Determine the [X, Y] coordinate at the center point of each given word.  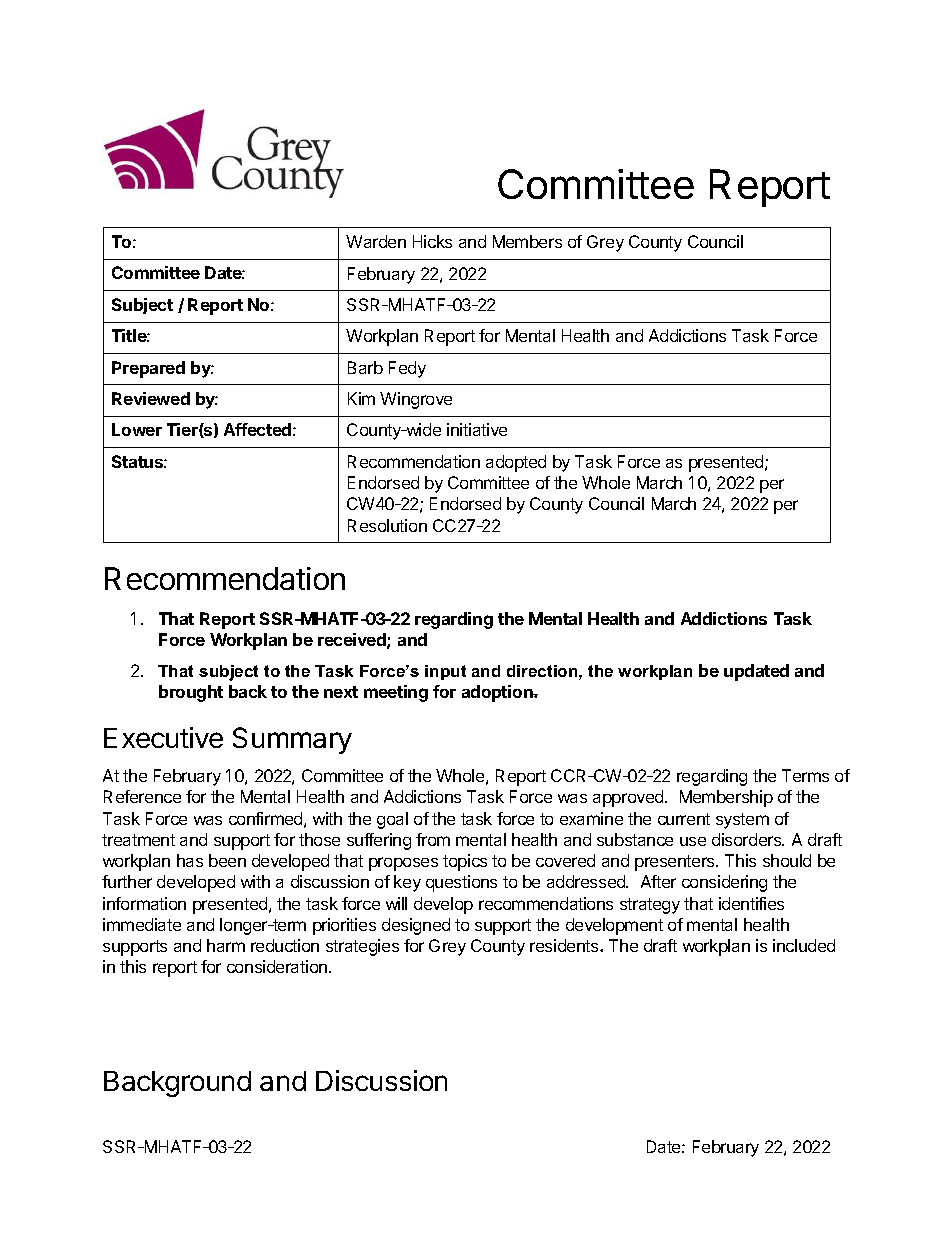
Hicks [432, 241]
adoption [498, 693]
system [742, 821]
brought [191, 693]
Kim [361, 398]
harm [226, 945]
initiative [477, 429]
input [445, 672]
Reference [142, 796]
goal [392, 820]
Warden [376, 241]
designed [416, 926]
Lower [137, 429]
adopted [516, 463]
